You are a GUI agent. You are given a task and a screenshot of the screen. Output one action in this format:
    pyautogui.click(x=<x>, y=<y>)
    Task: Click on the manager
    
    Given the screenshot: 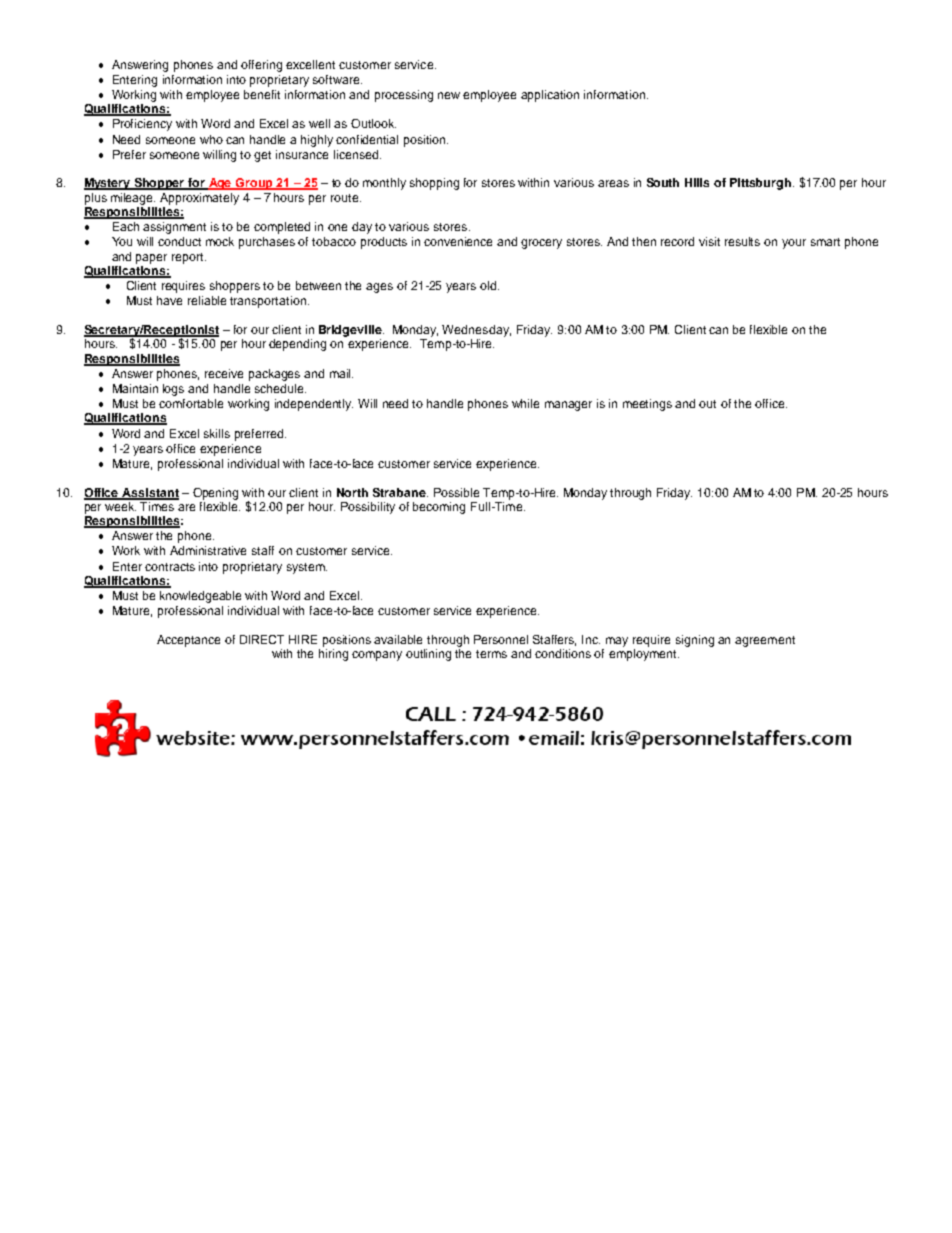 What is the action you would take?
    pyautogui.click(x=568, y=406)
